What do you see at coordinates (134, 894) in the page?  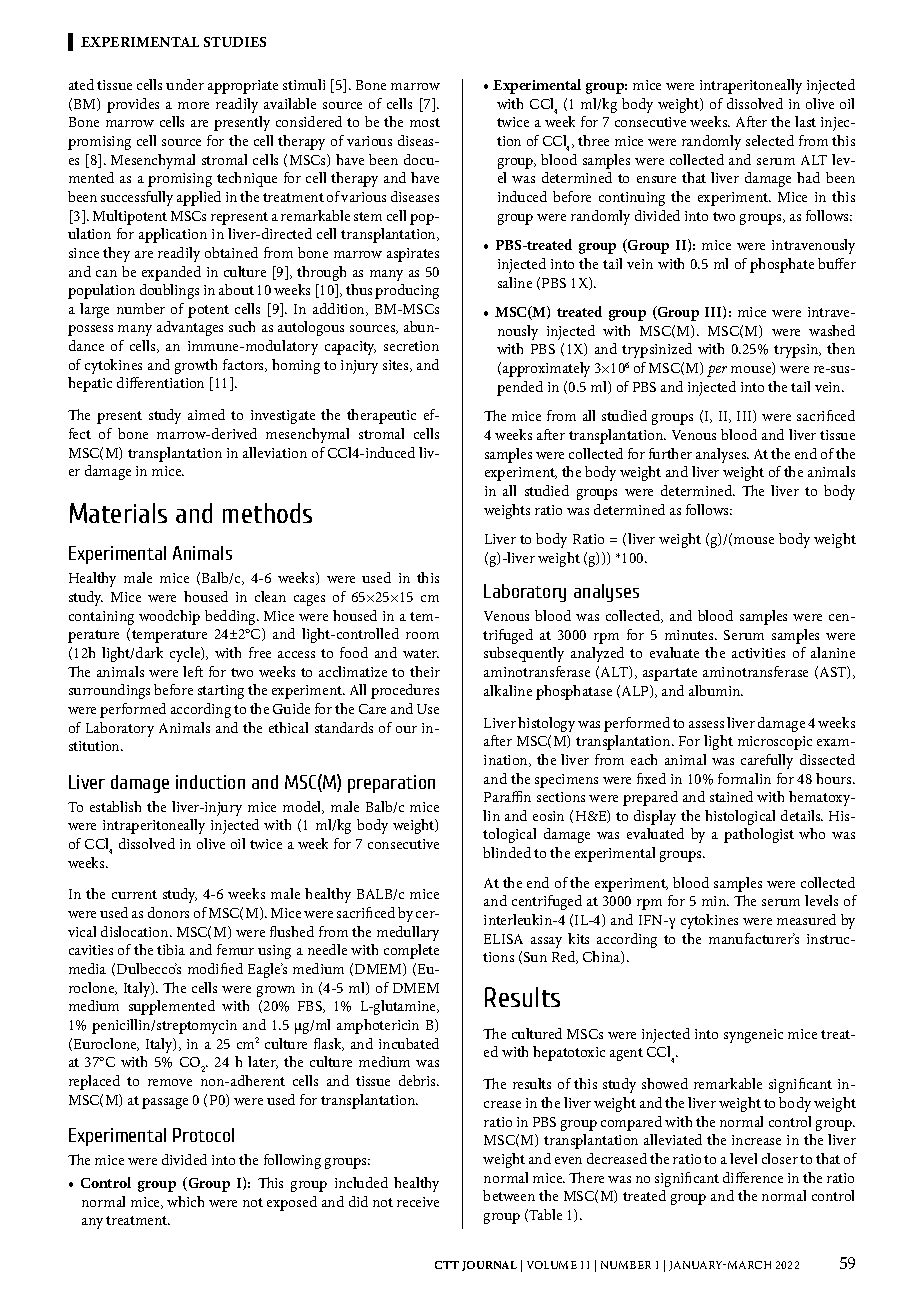 I see `current` at bounding box center [134, 894].
